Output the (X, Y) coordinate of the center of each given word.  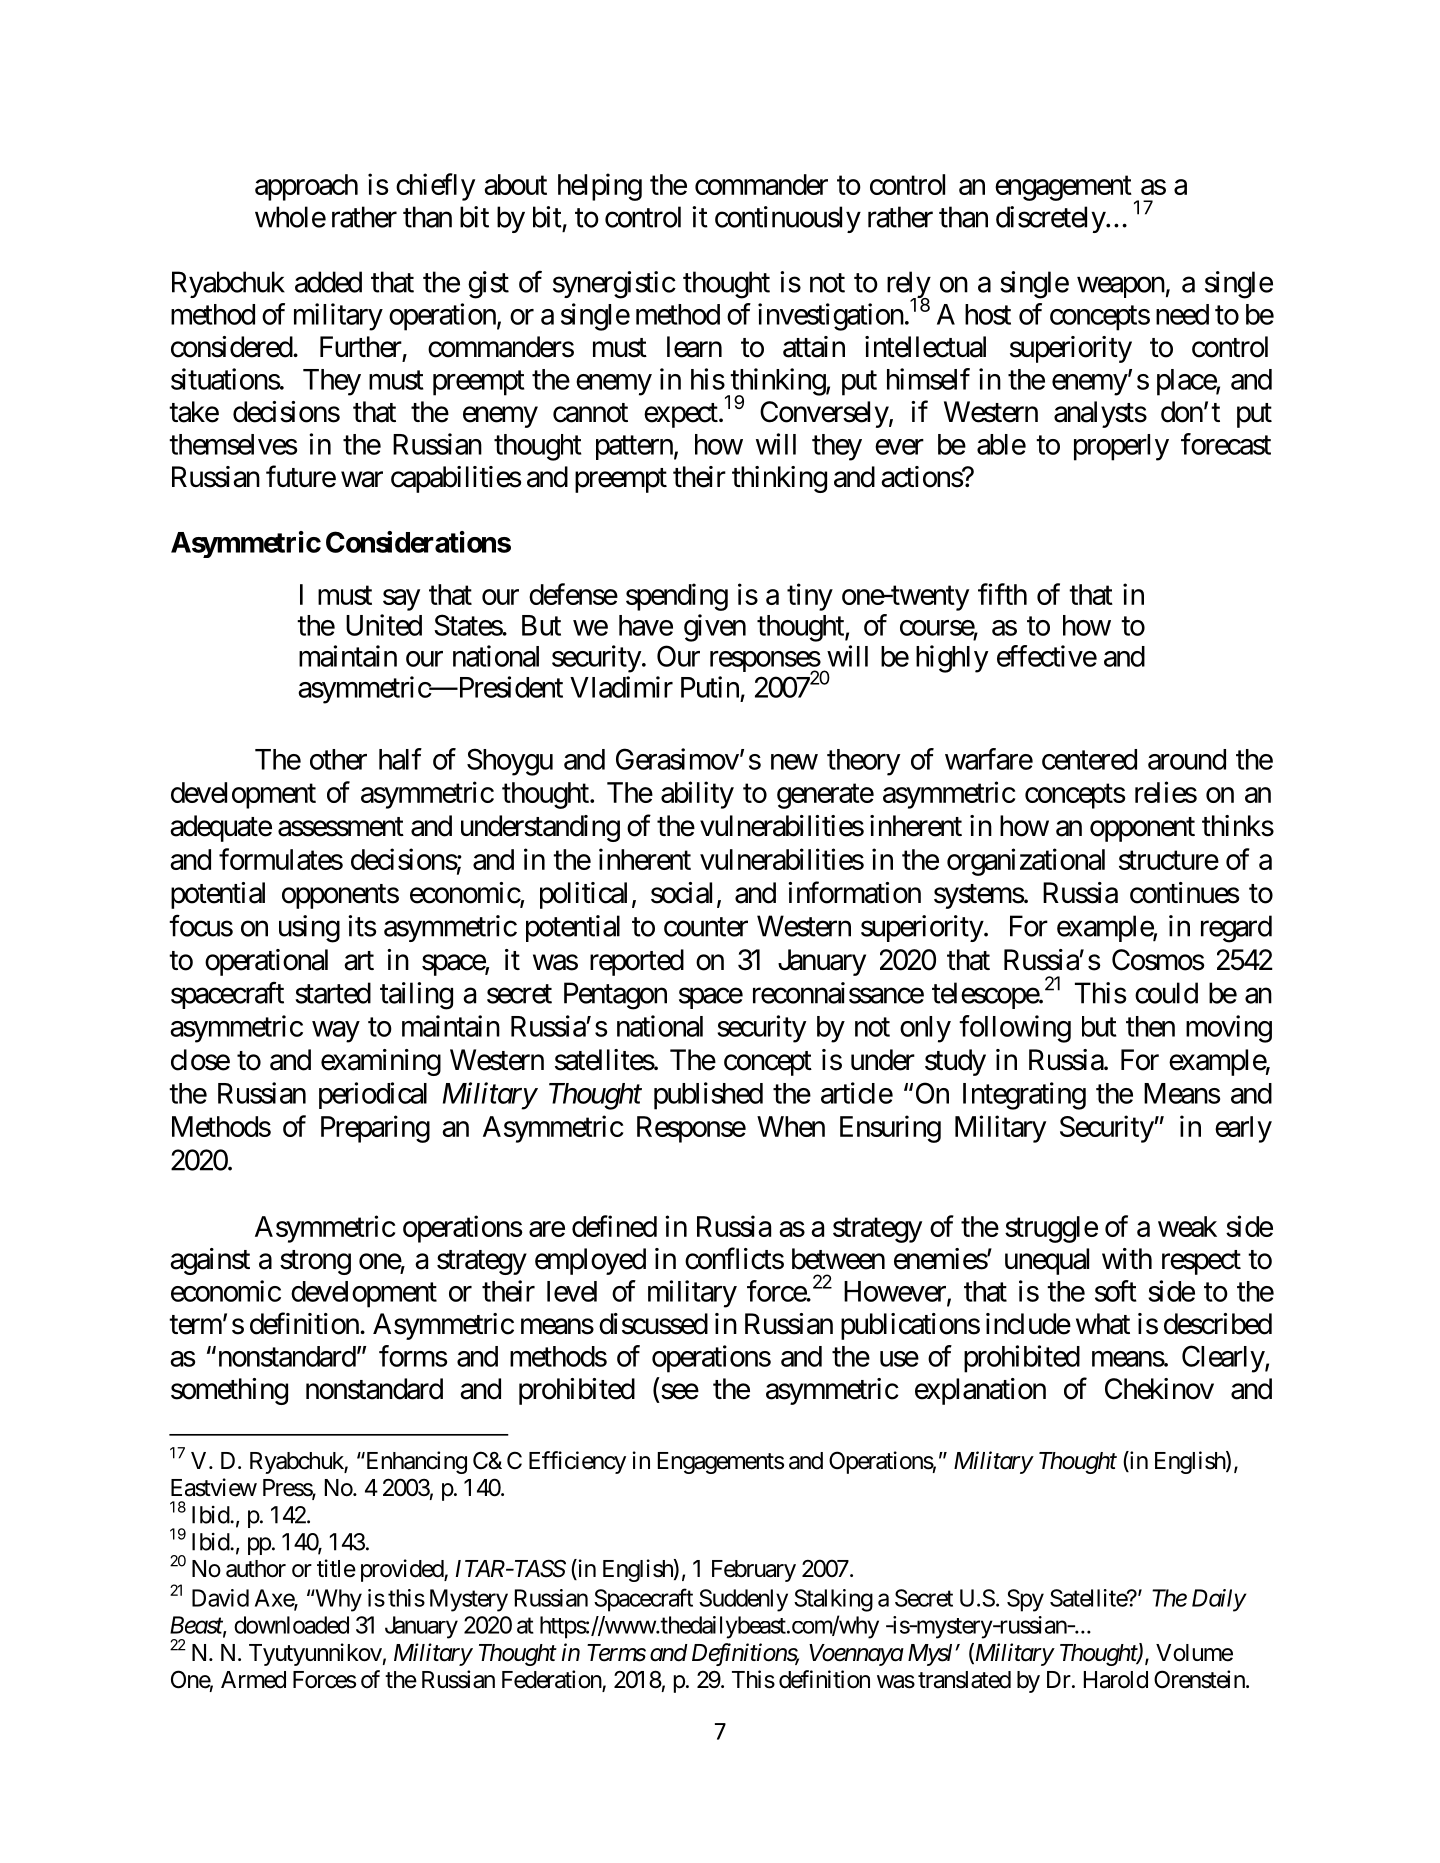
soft (1116, 1291)
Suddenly (743, 1600)
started (333, 993)
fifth (1002, 594)
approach (306, 187)
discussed (653, 1324)
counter (706, 927)
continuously (788, 219)
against (210, 1261)
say (401, 600)
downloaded (291, 1625)
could (1166, 993)
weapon (1121, 287)
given (715, 628)
